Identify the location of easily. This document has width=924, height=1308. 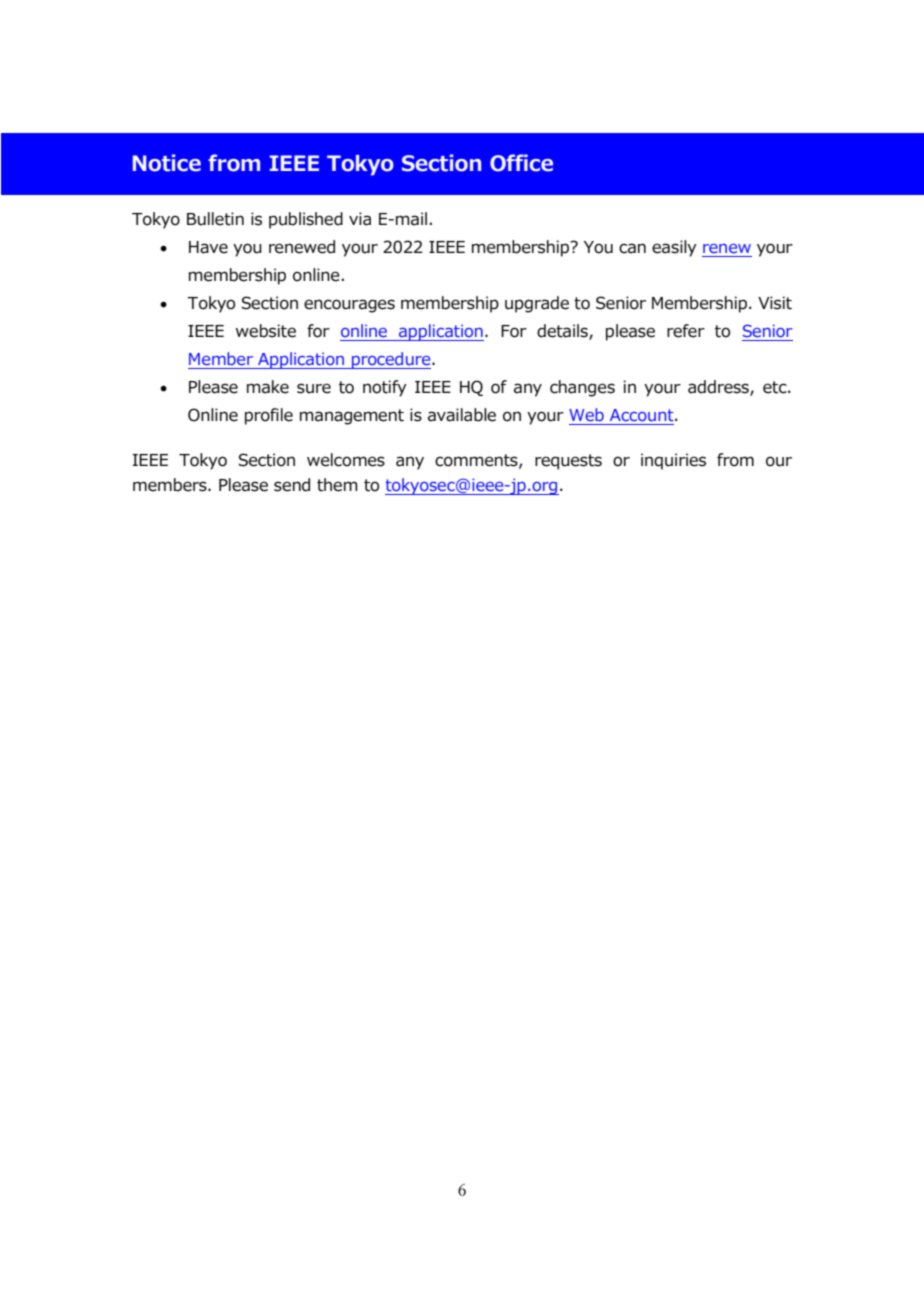
(674, 248).
